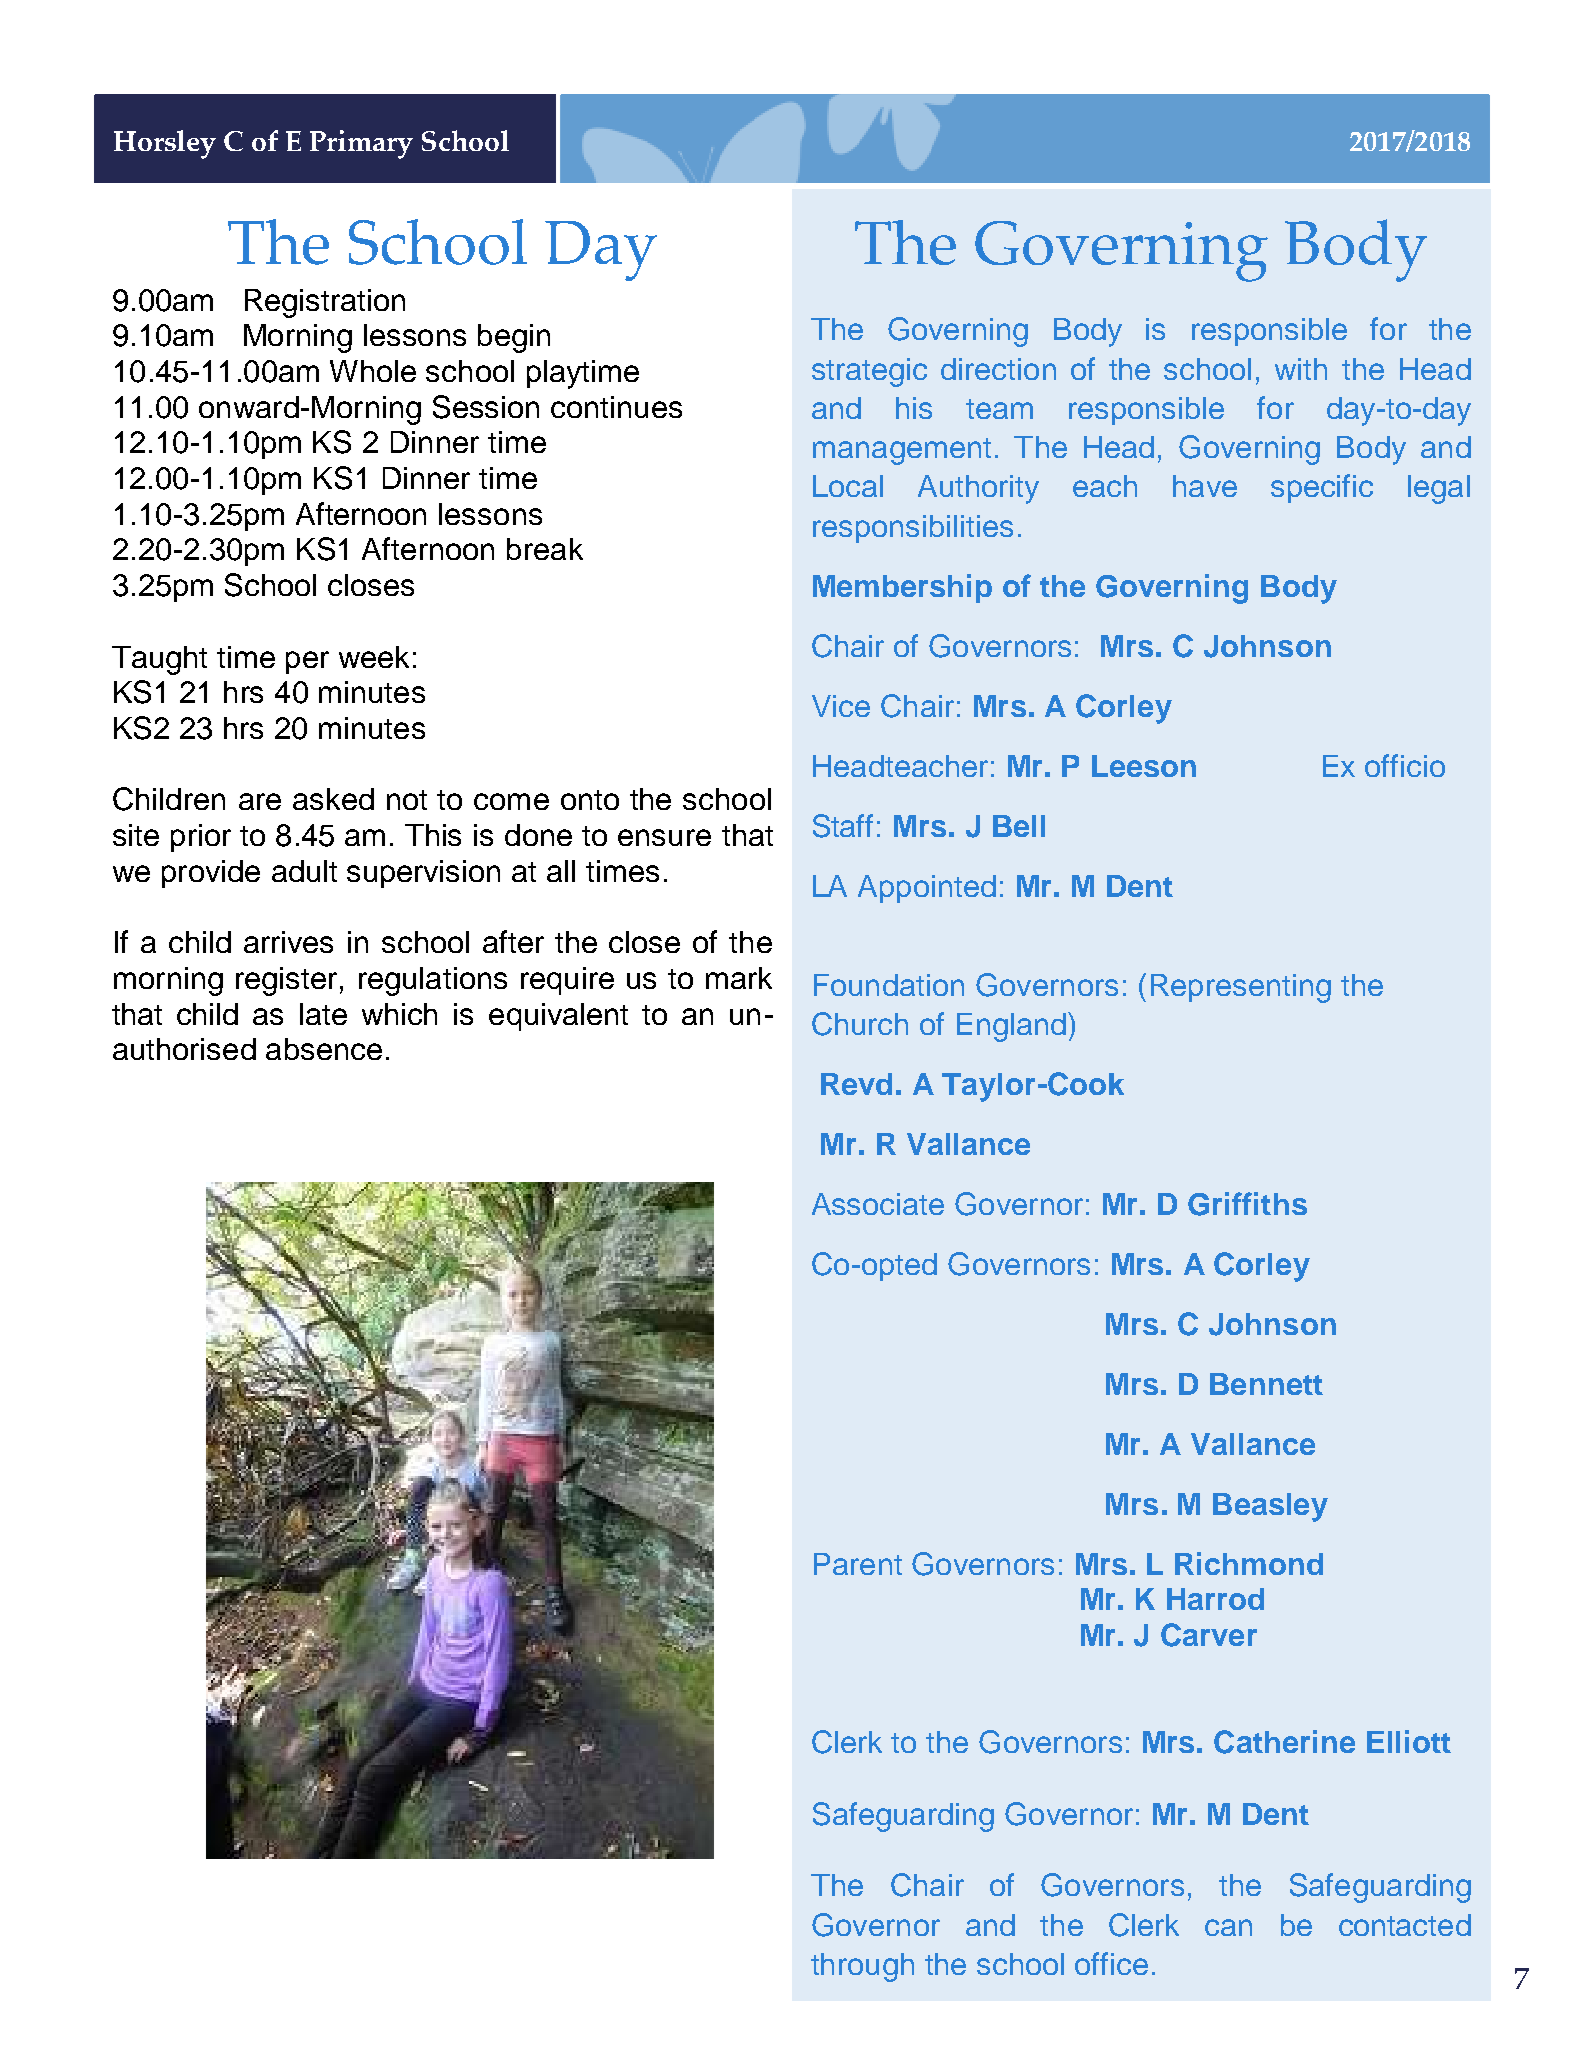 Image resolution: width=1584 pixels, height=2049 pixels. I want to click on Church, so click(860, 1024).
